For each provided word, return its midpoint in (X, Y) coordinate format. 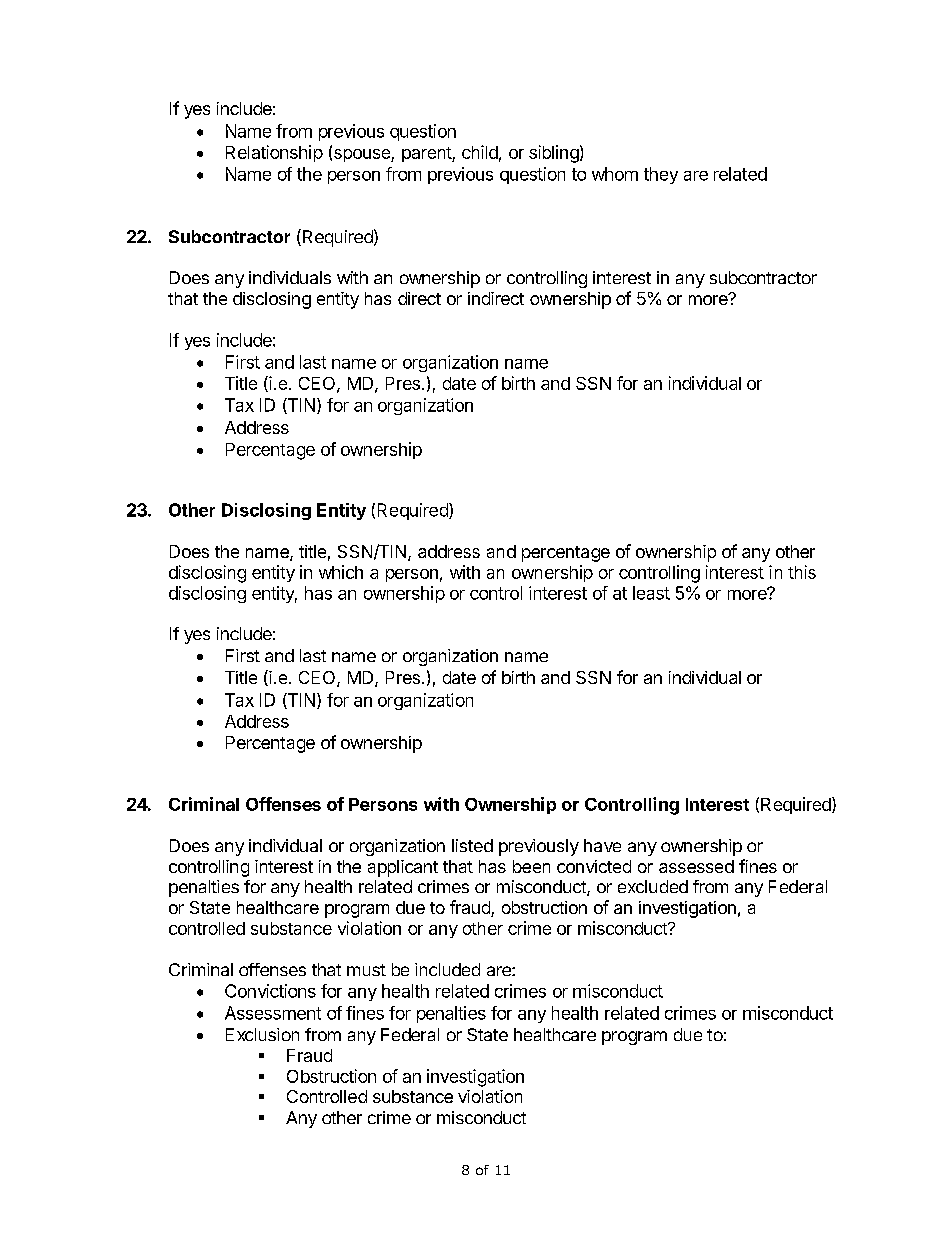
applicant (403, 868)
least (651, 593)
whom (615, 174)
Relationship (274, 153)
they (661, 175)
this (802, 572)
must (366, 970)
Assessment (273, 1013)
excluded (653, 886)
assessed (696, 866)
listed (472, 845)
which (341, 572)
